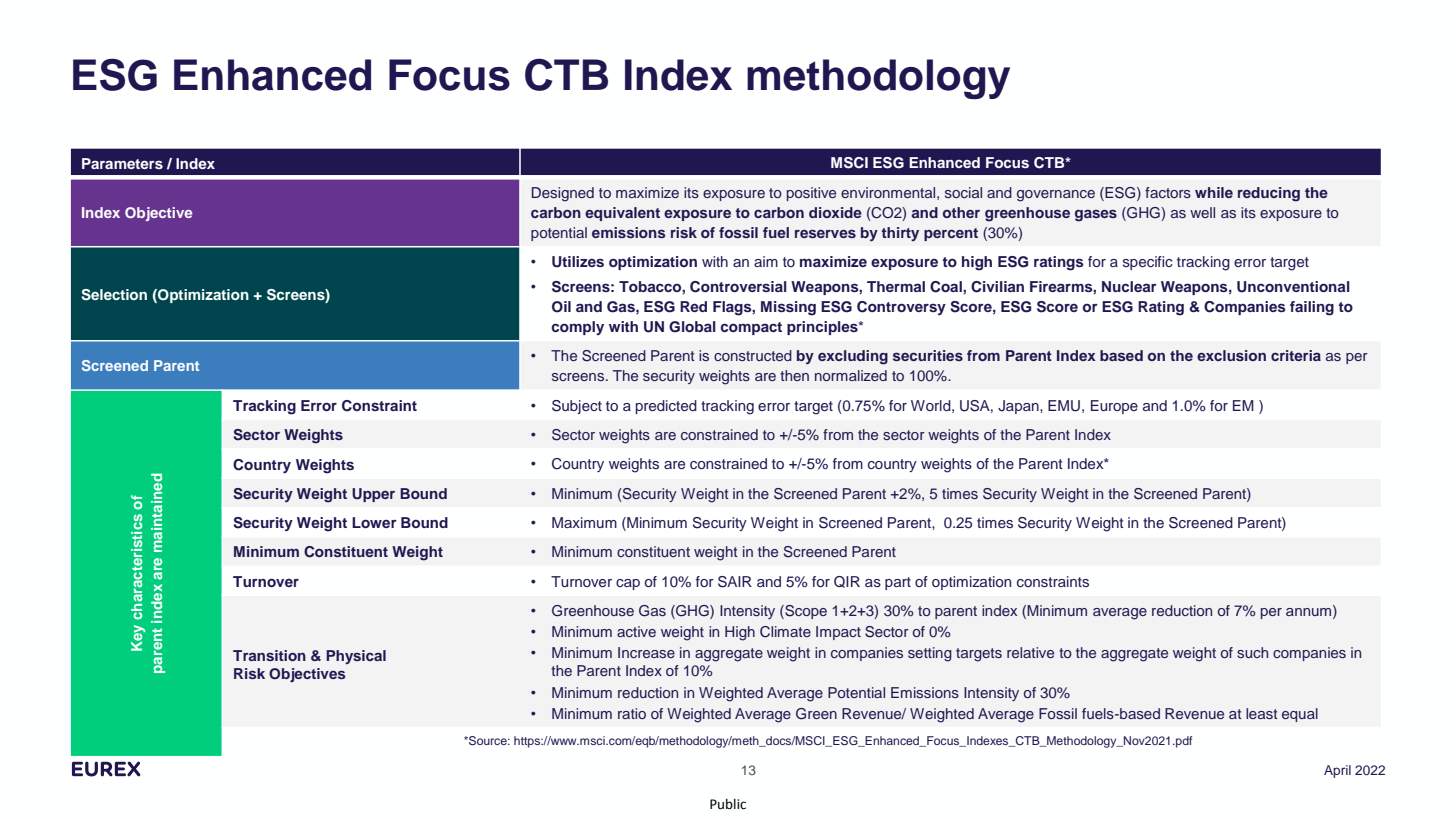 The image size is (1456, 819). I want to click on then, so click(794, 375).
